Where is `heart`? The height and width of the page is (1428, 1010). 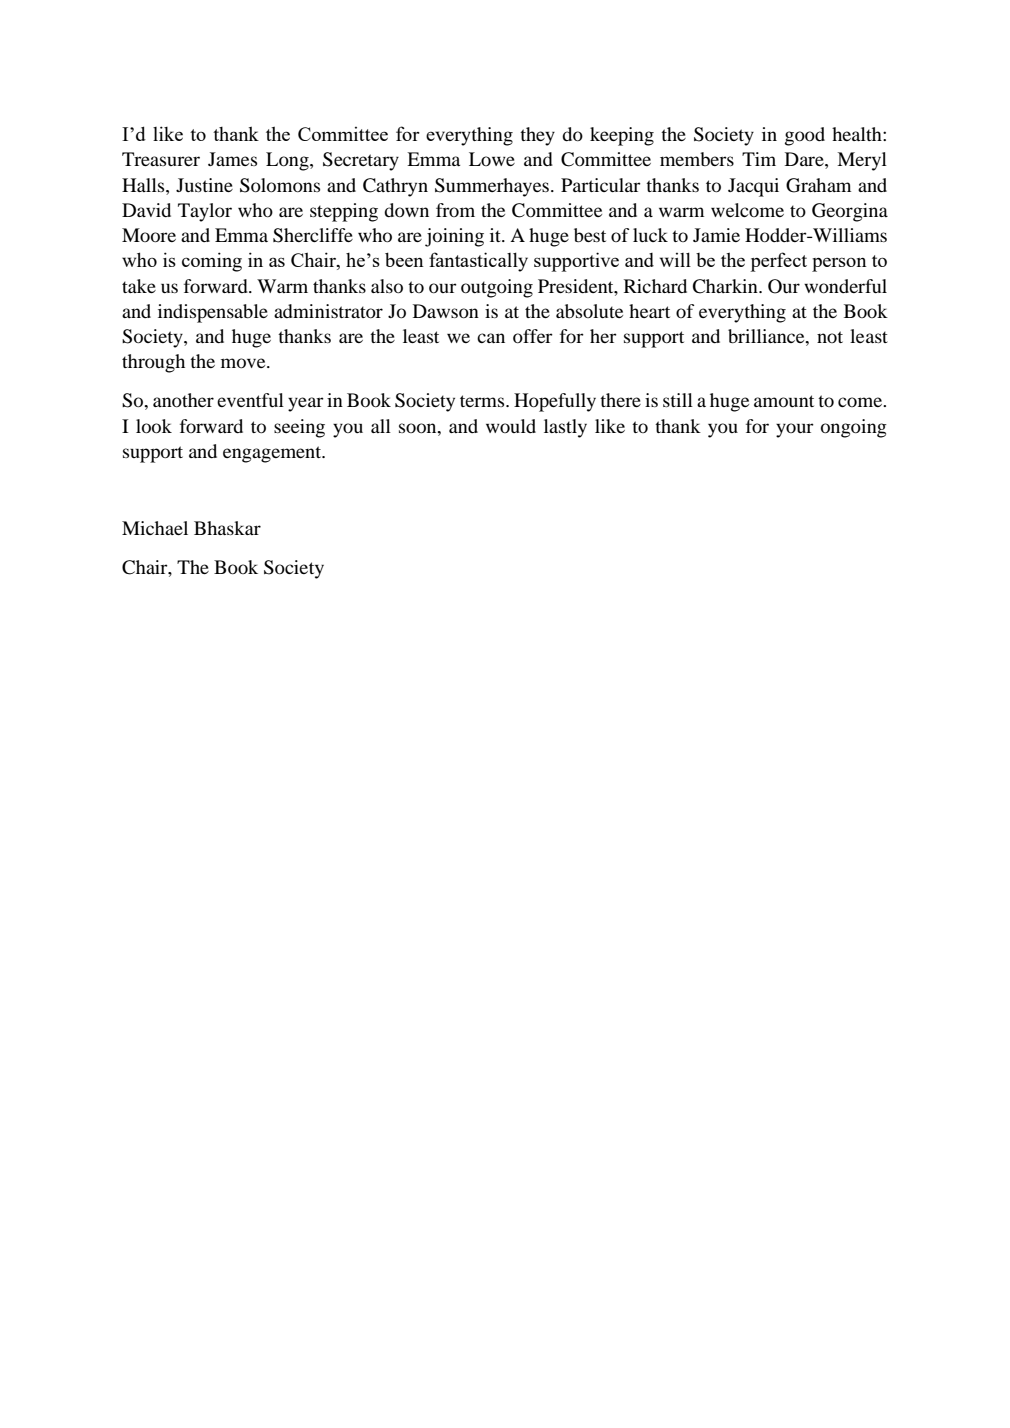 heart is located at coordinates (649, 311).
